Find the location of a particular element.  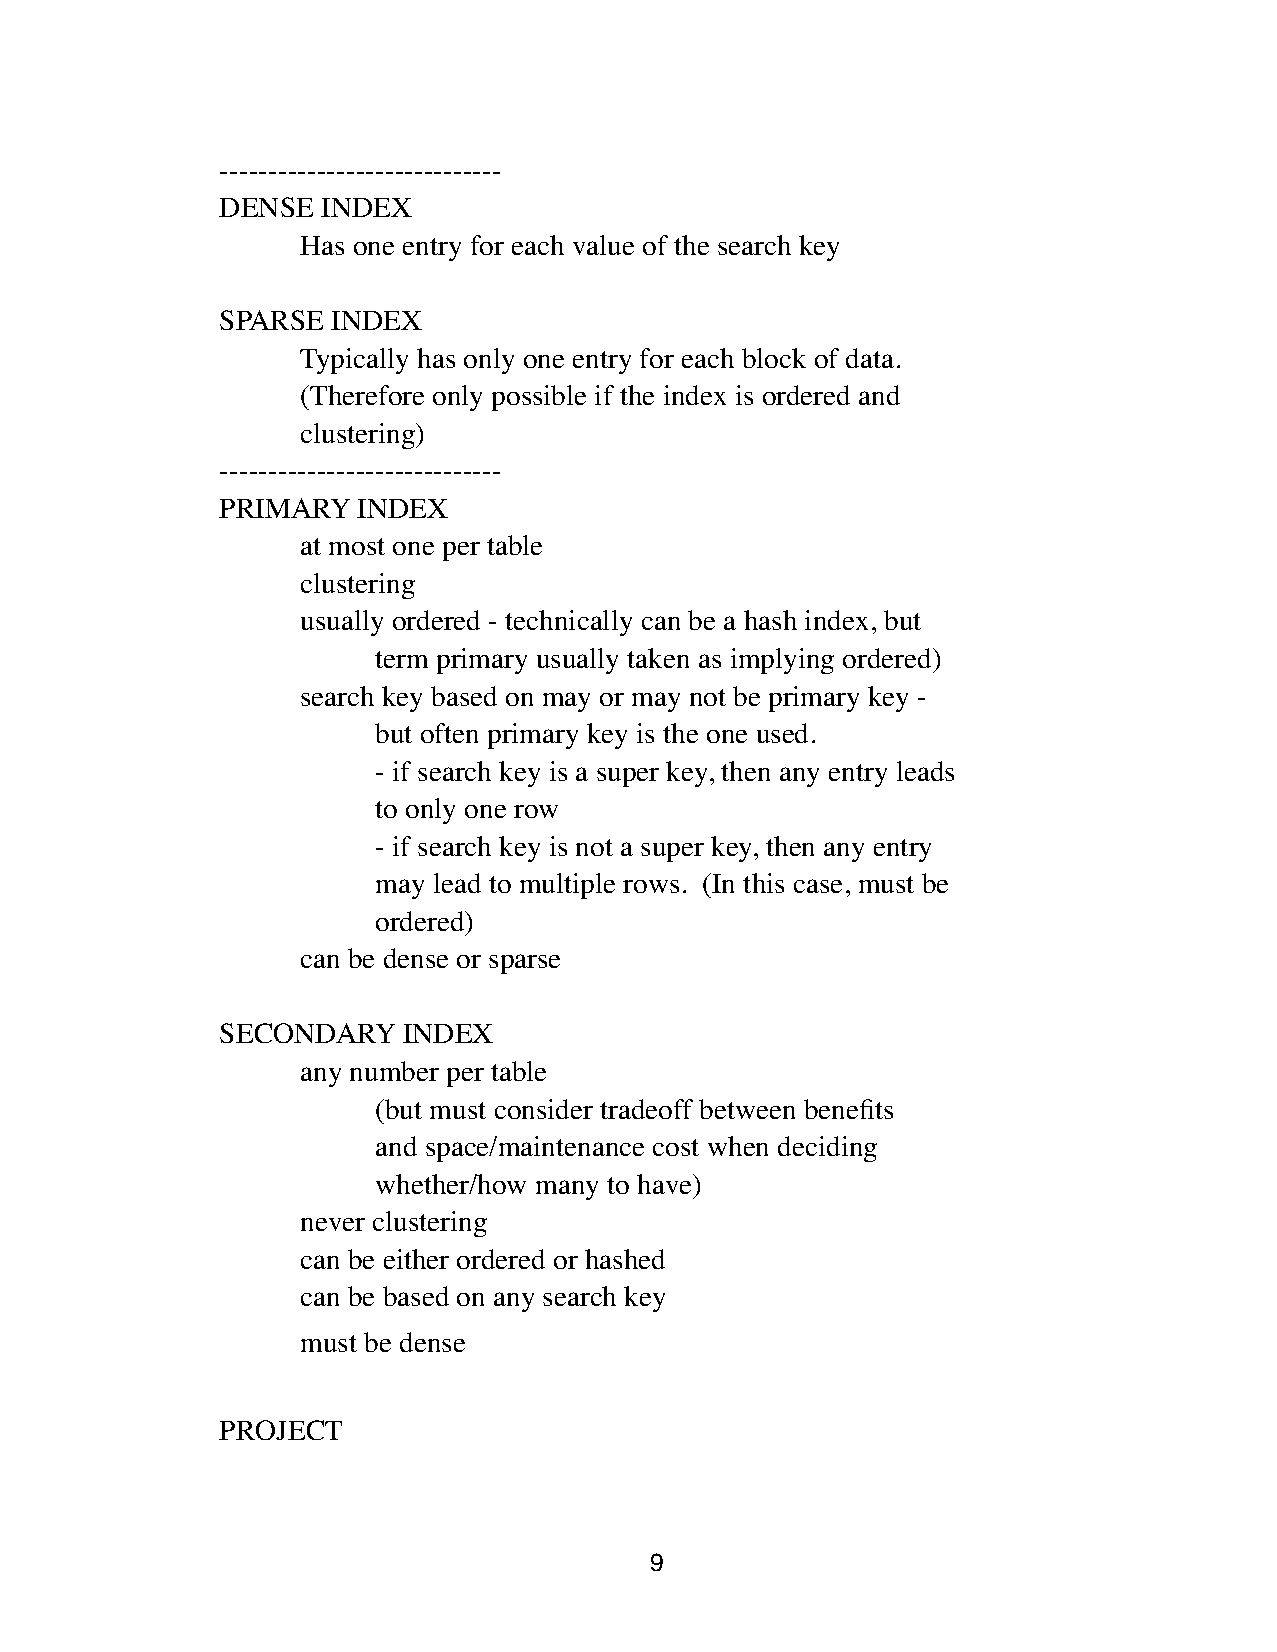

many is located at coordinates (567, 1190).
